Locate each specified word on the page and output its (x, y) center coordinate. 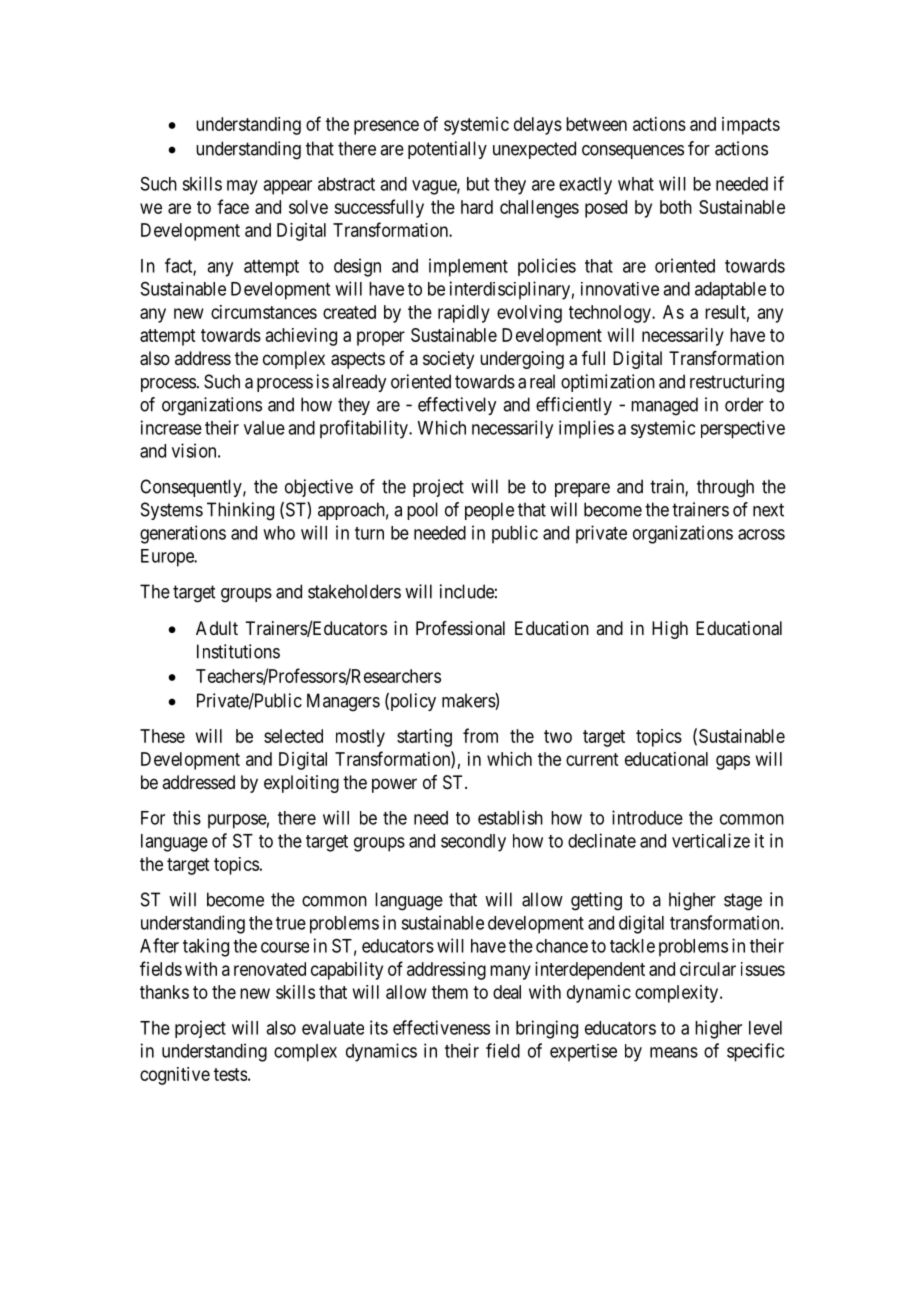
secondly (473, 843)
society (448, 360)
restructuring (737, 383)
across (761, 534)
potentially (447, 150)
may (242, 187)
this (187, 817)
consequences (633, 152)
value (264, 428)
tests (230, 1074)
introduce (647, 817)
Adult (217, 628)
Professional (460, 628)
